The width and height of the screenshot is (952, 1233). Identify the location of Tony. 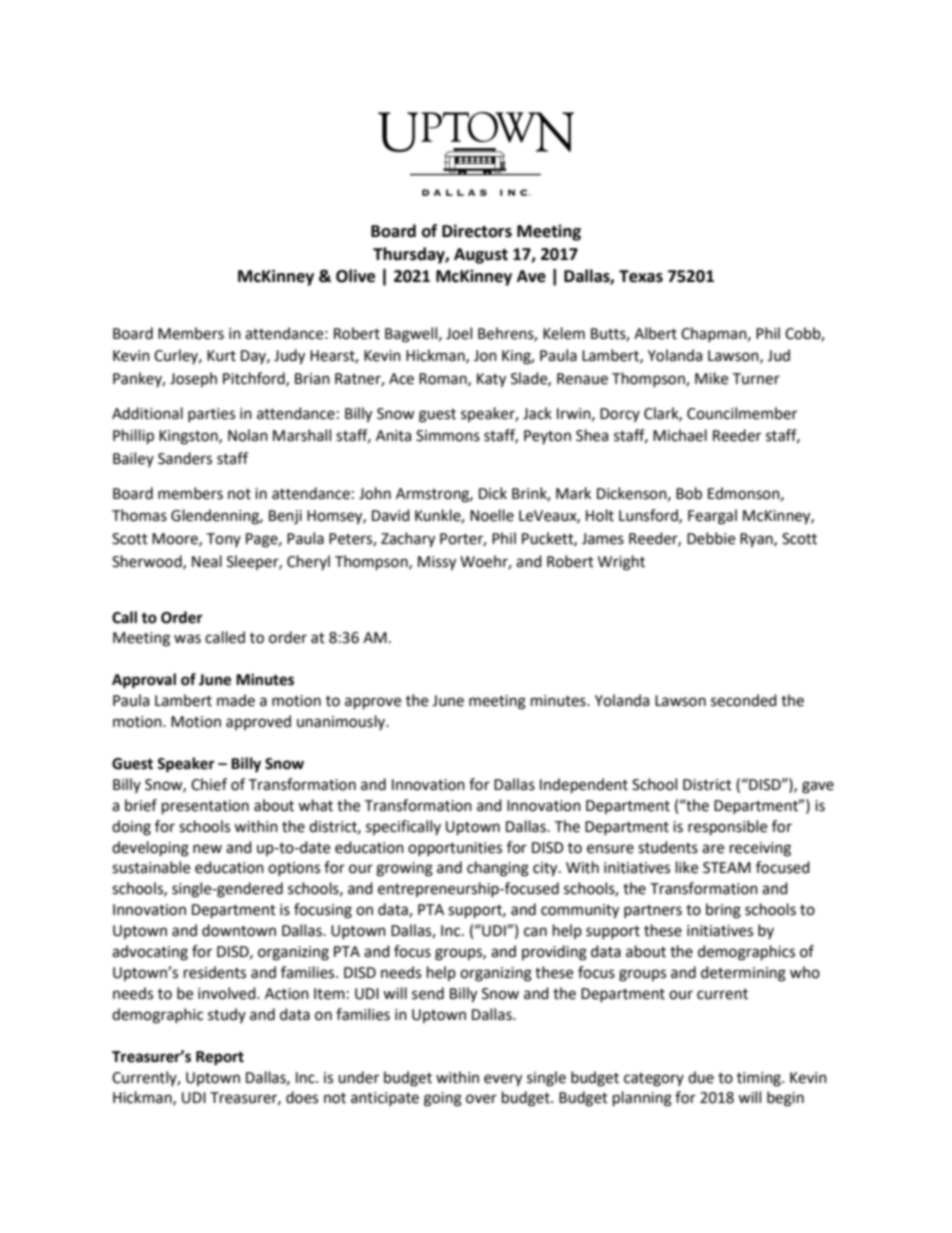
(223, 540).
